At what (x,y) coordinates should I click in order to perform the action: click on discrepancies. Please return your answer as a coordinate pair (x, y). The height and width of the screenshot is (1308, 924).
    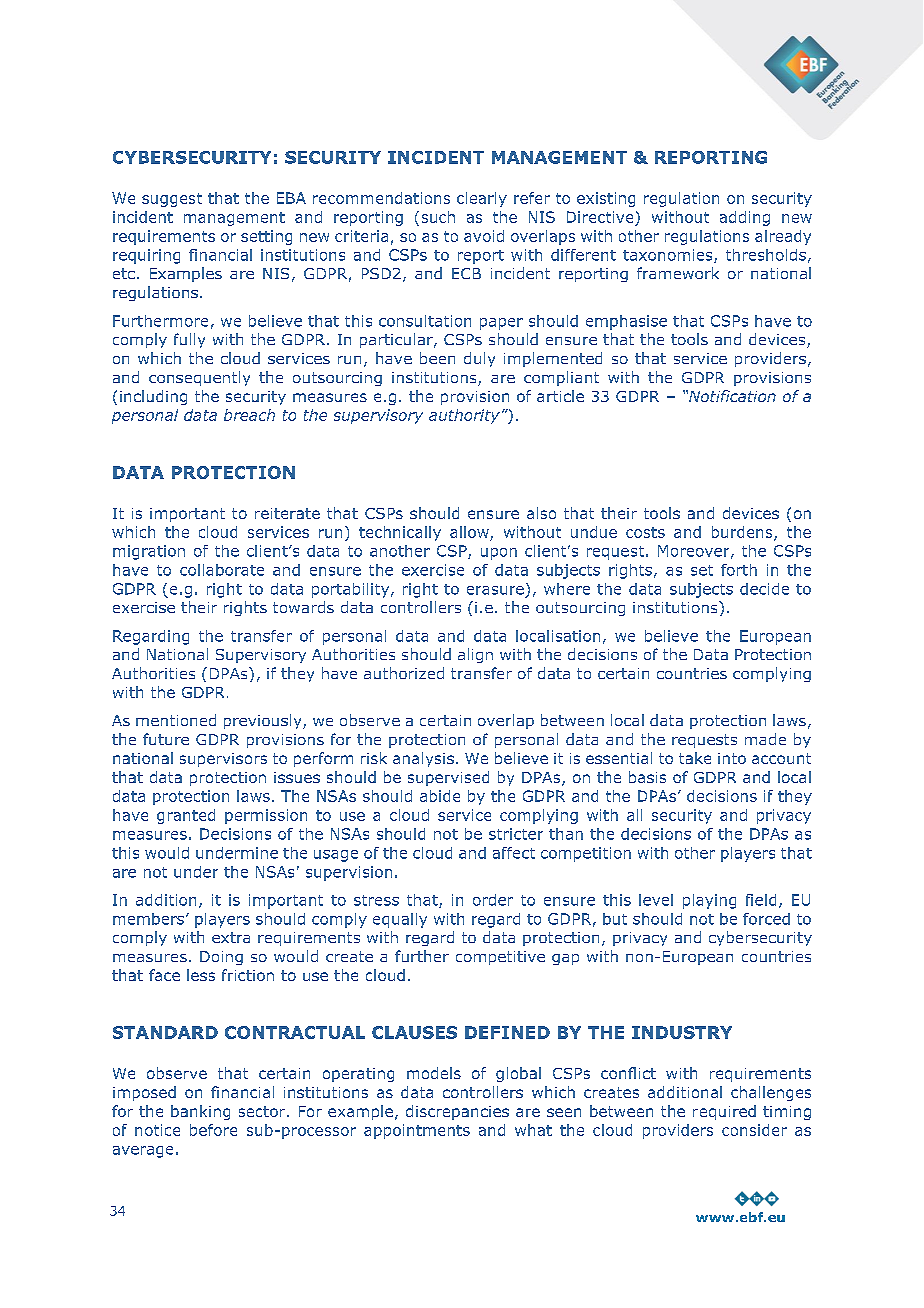
    Looking at the image, I should click on (457, 1112).
